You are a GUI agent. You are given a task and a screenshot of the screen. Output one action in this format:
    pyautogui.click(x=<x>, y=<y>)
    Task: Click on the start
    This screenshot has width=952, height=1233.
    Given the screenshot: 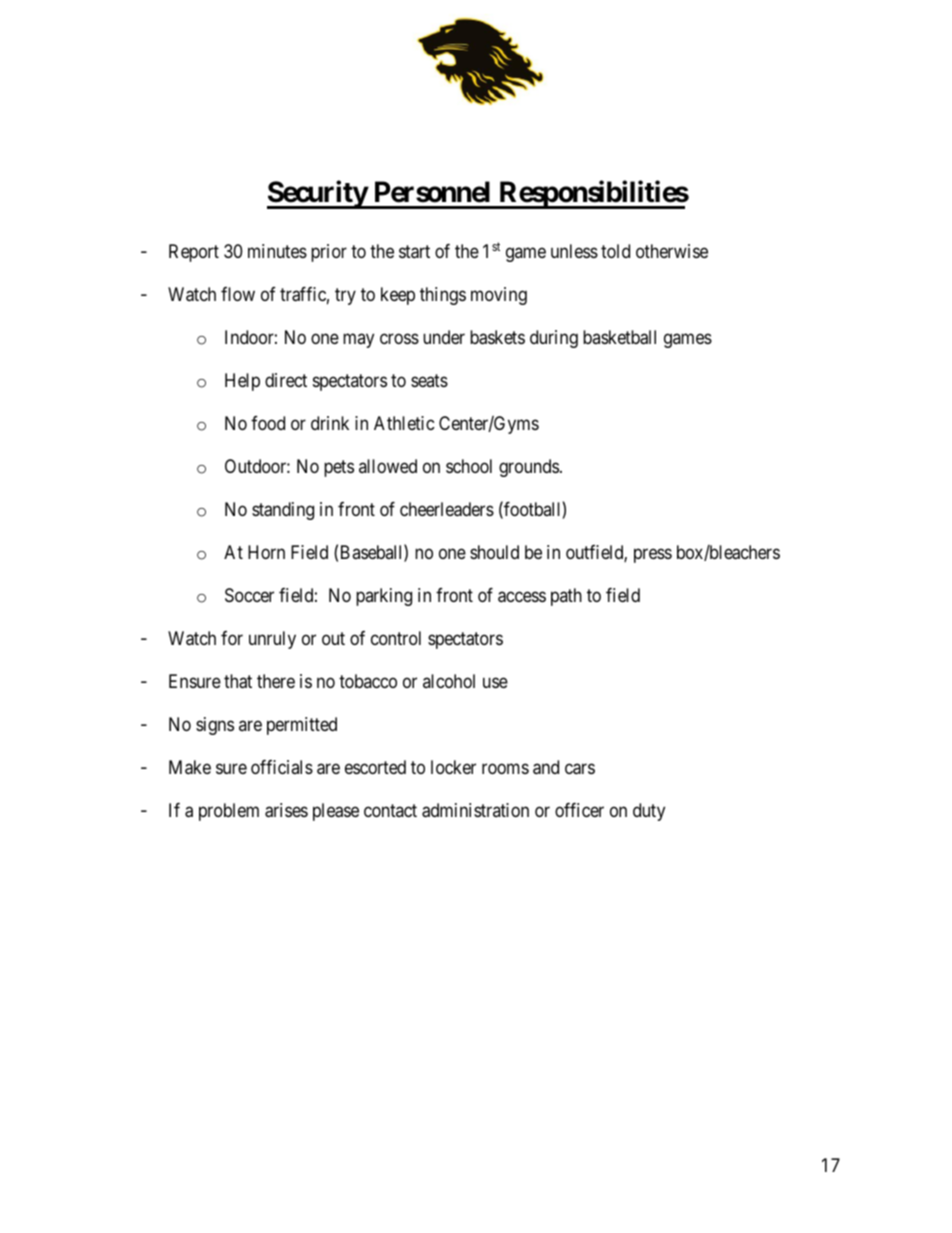 What is the action you would take?
    pyautogui.click(x=414, y=252)
